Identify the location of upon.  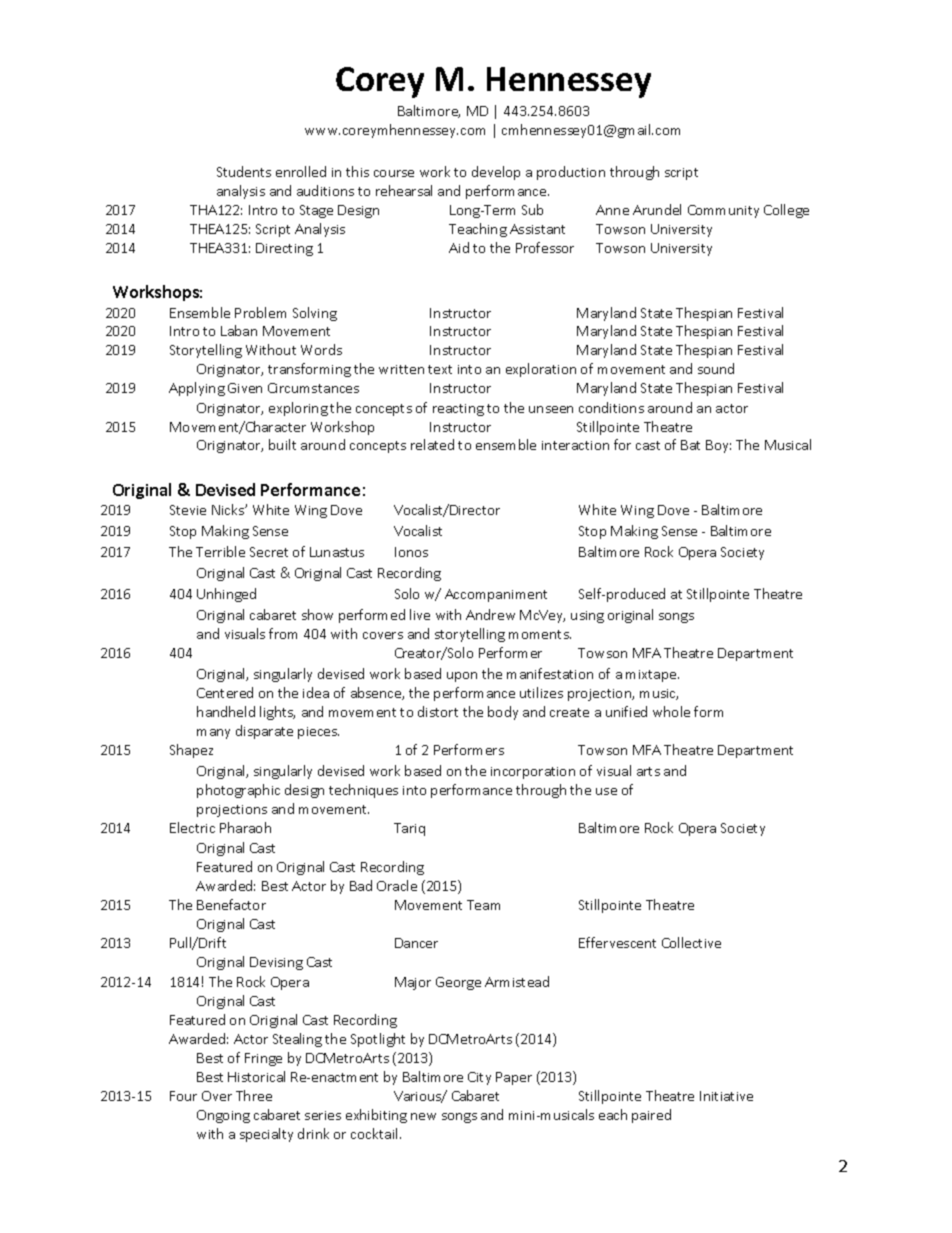
(462, 677).
